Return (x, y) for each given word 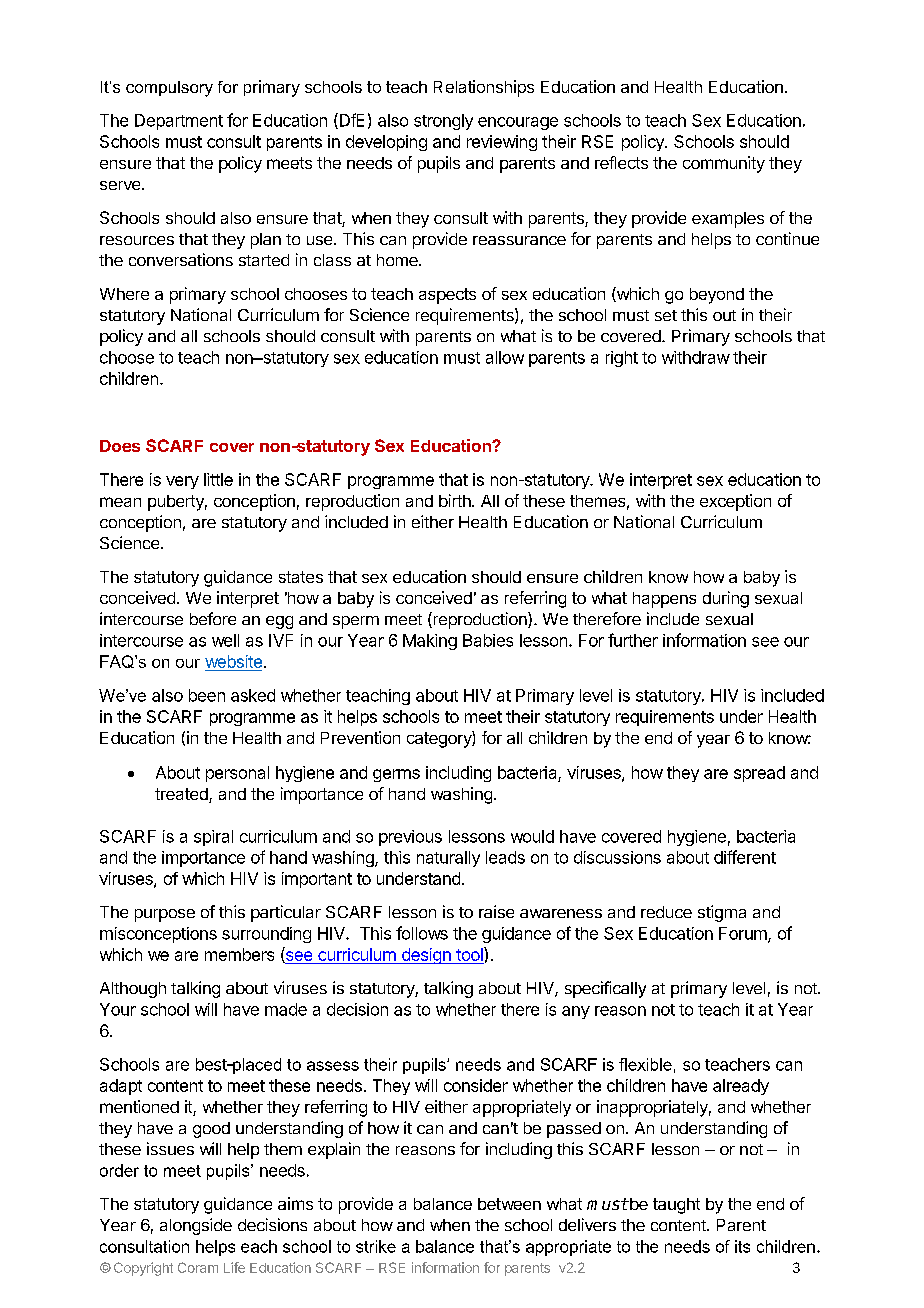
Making (430, 642)
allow (505, 357)
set (666, 315)
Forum (744, 934)
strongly (443, 122)
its (742, 1246)
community (724, 164)
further (633, 640)
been (207, 695)
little (218, 479)
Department (179, 122)
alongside (196, 1226)
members (239, 954)
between (509, 1204)
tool (470, 954)
